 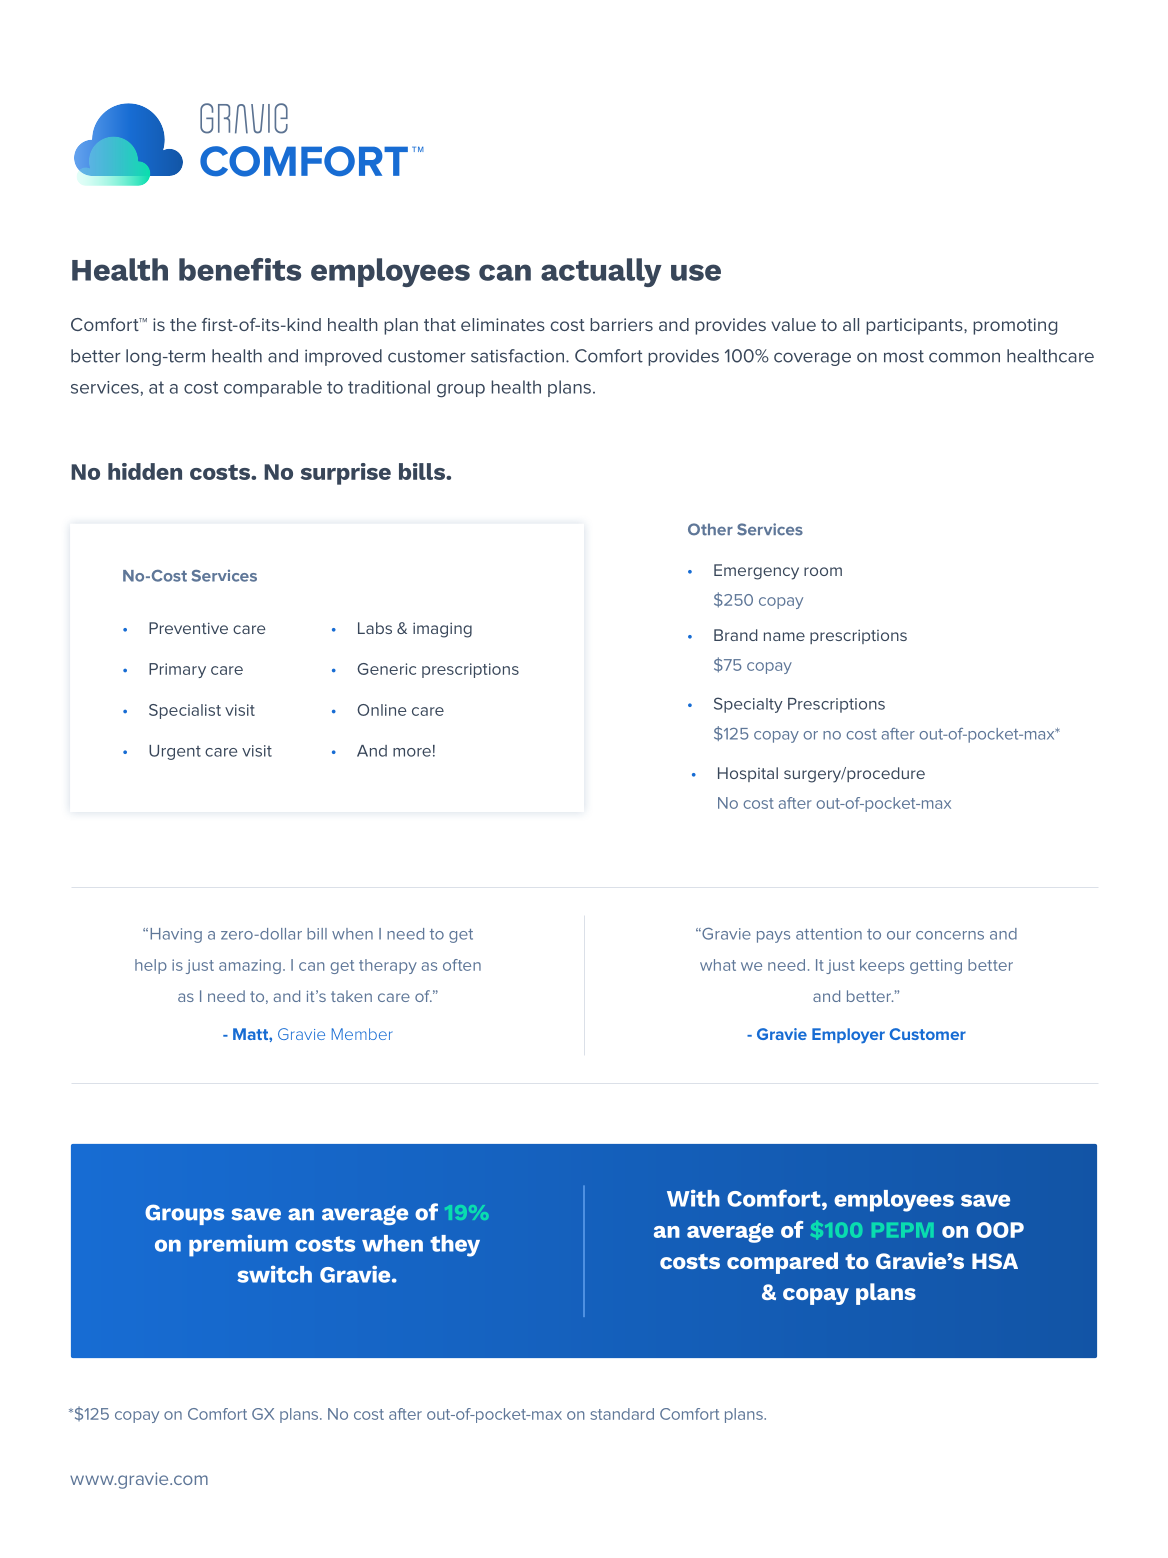 I want to click on standard, so click(x=622, y=1414).
